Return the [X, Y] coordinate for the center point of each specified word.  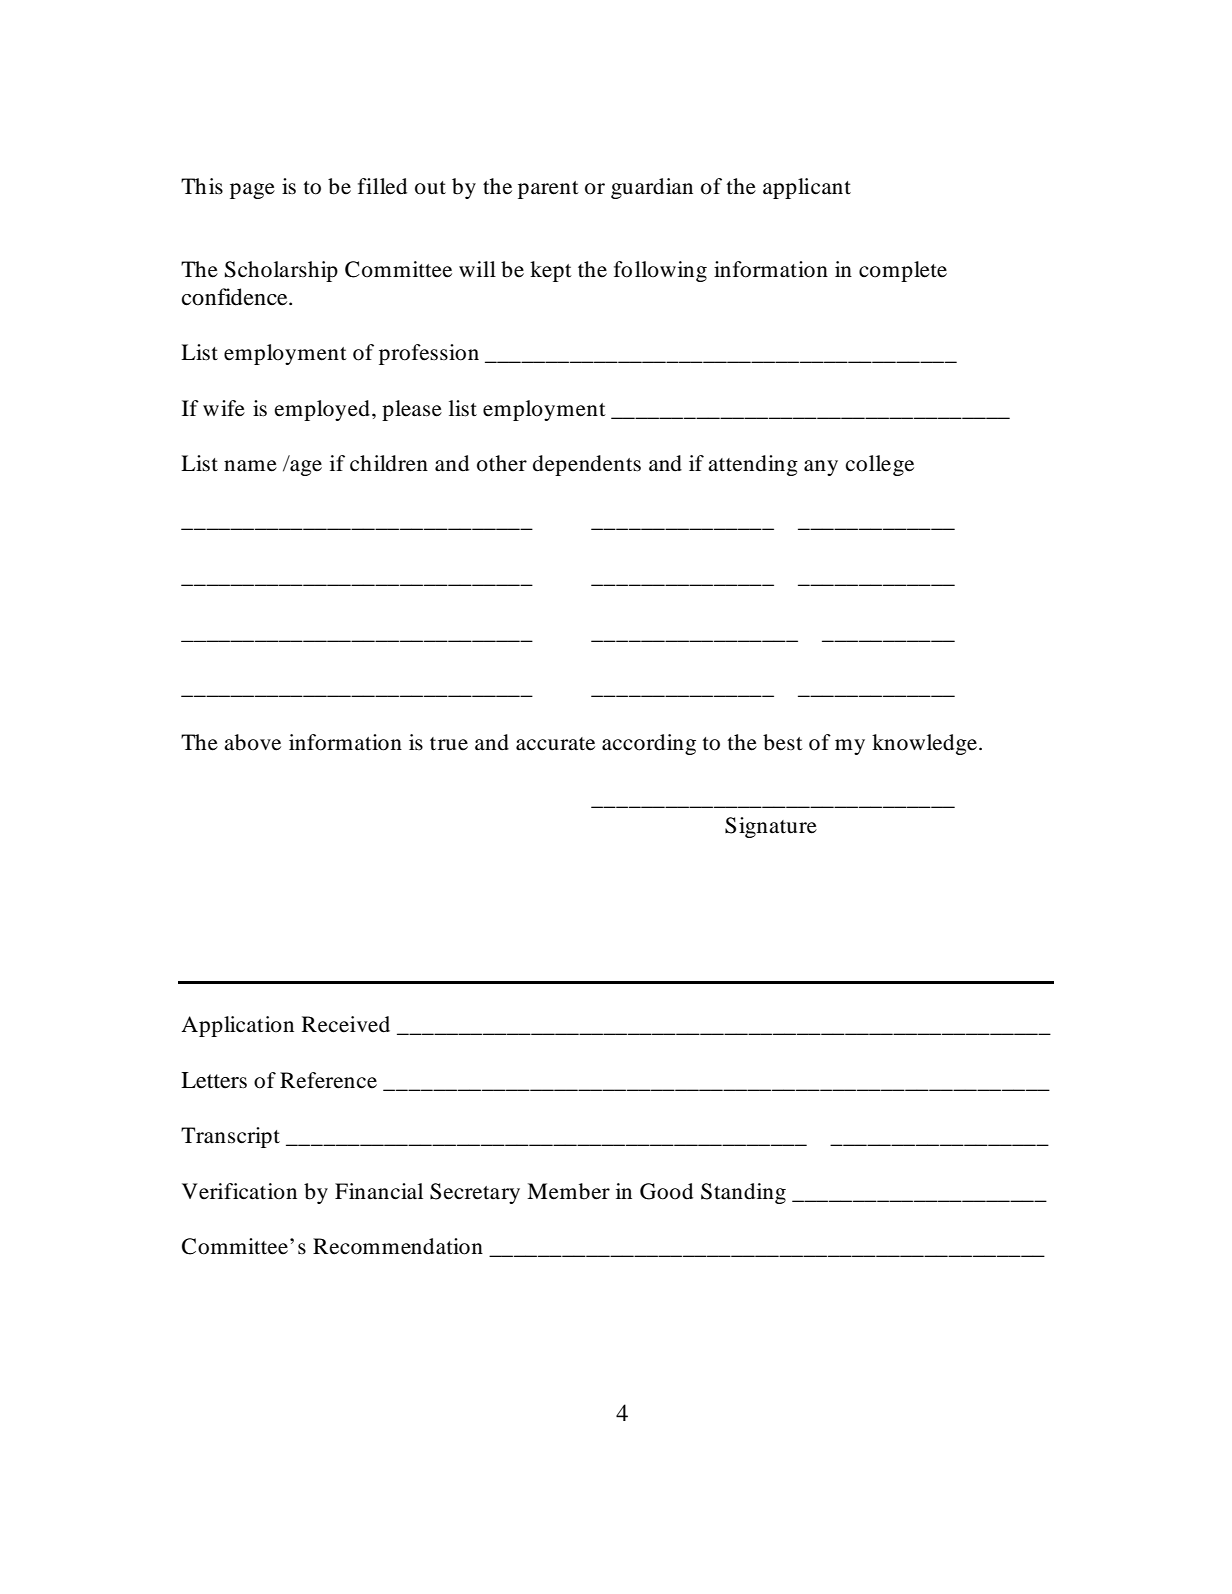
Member [568, 1191]
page [252, 191]
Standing [743, 1193]
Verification [239, 1191]
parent [548, 190]
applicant [807, 188]
